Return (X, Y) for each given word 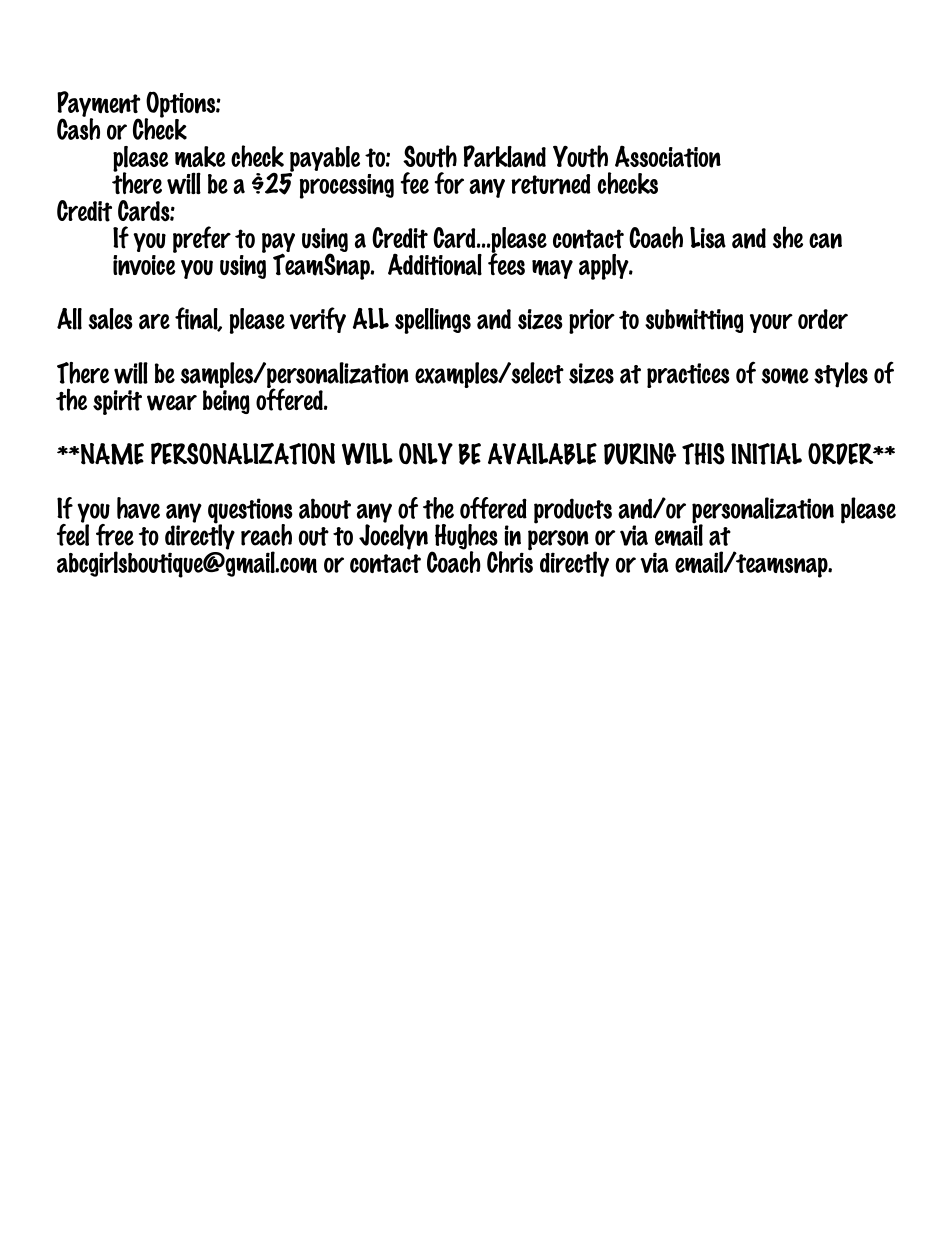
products (573, 511)
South (430, 156)
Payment (99, 105)
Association (668, 157)
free (115, 535)
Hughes (466, 538)
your (771, 323)
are (154, 322)
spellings (433, 321)
